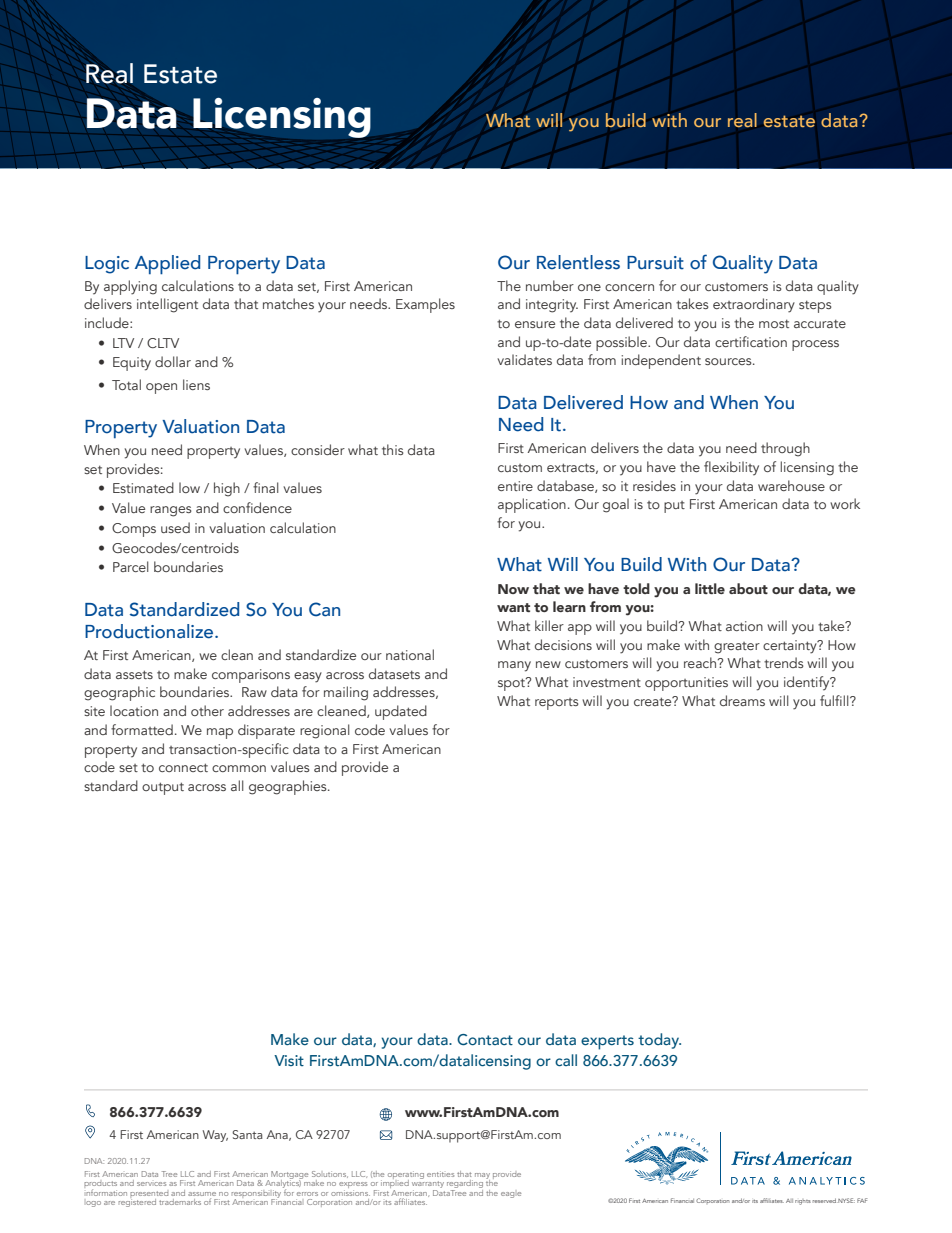  I want to click on extraordinary, so click(754, 305).
